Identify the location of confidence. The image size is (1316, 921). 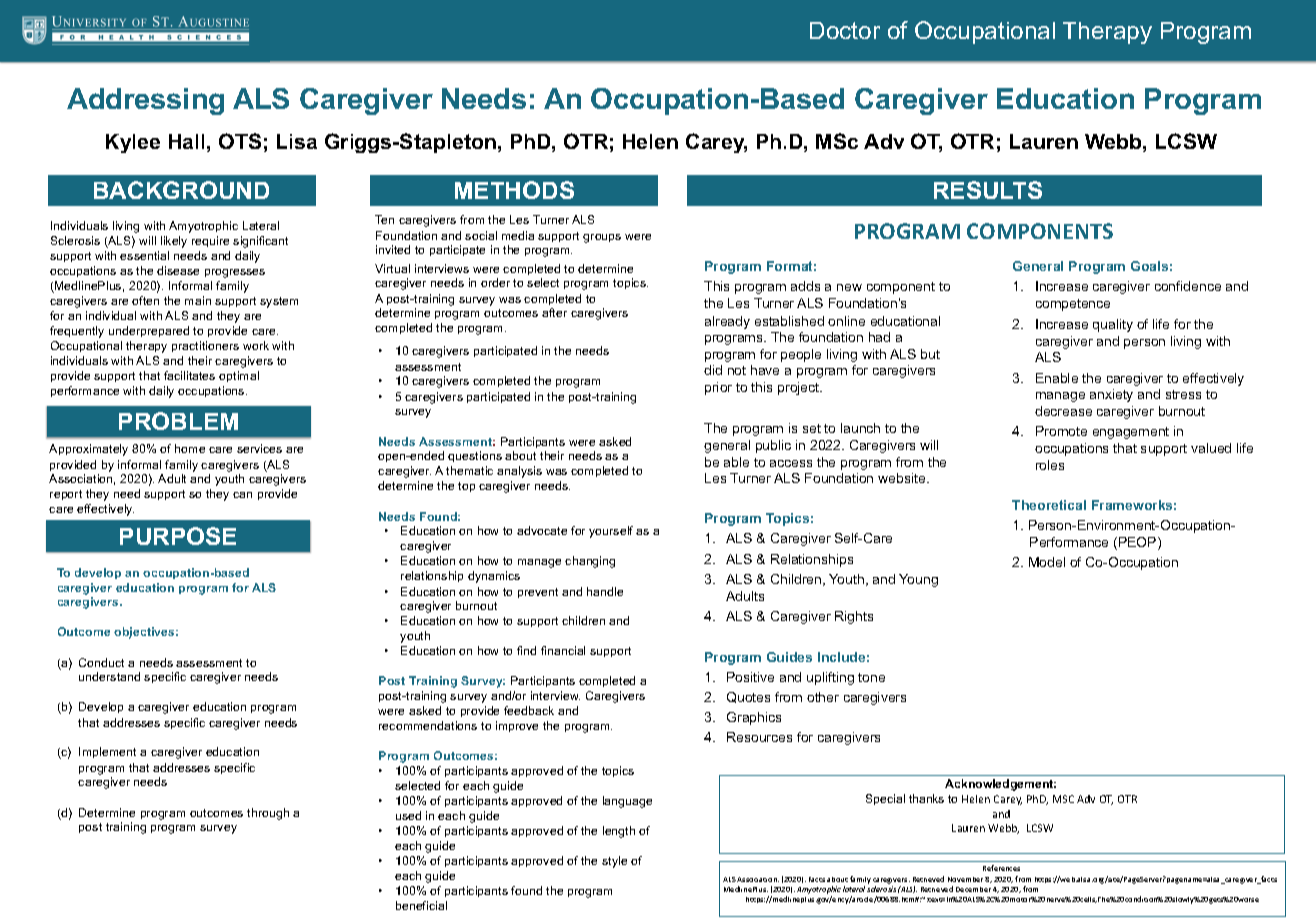
(1188, 286).
